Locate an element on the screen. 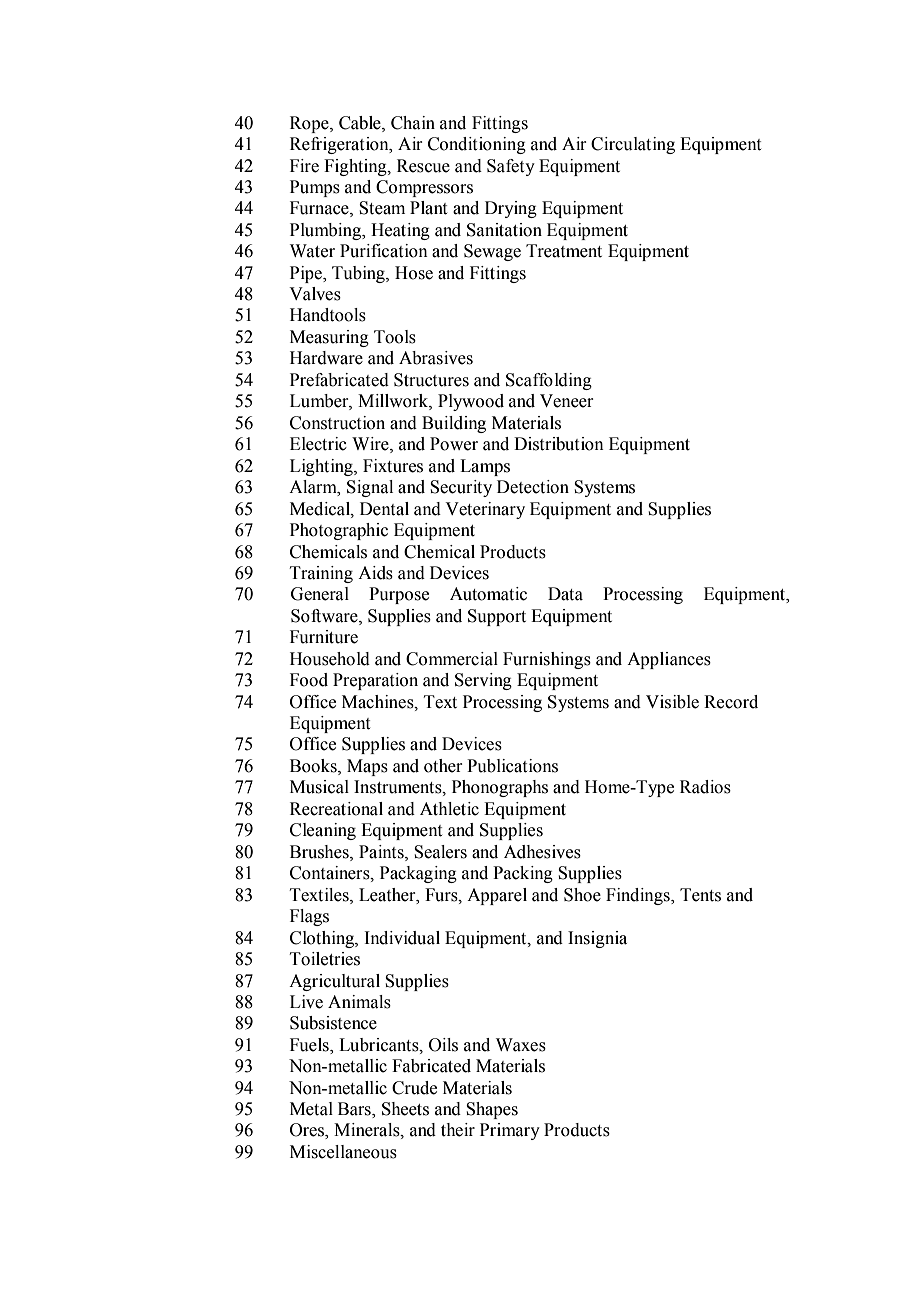 The image size is (924, 1308). Maps is located at coordinates (367, 767).
